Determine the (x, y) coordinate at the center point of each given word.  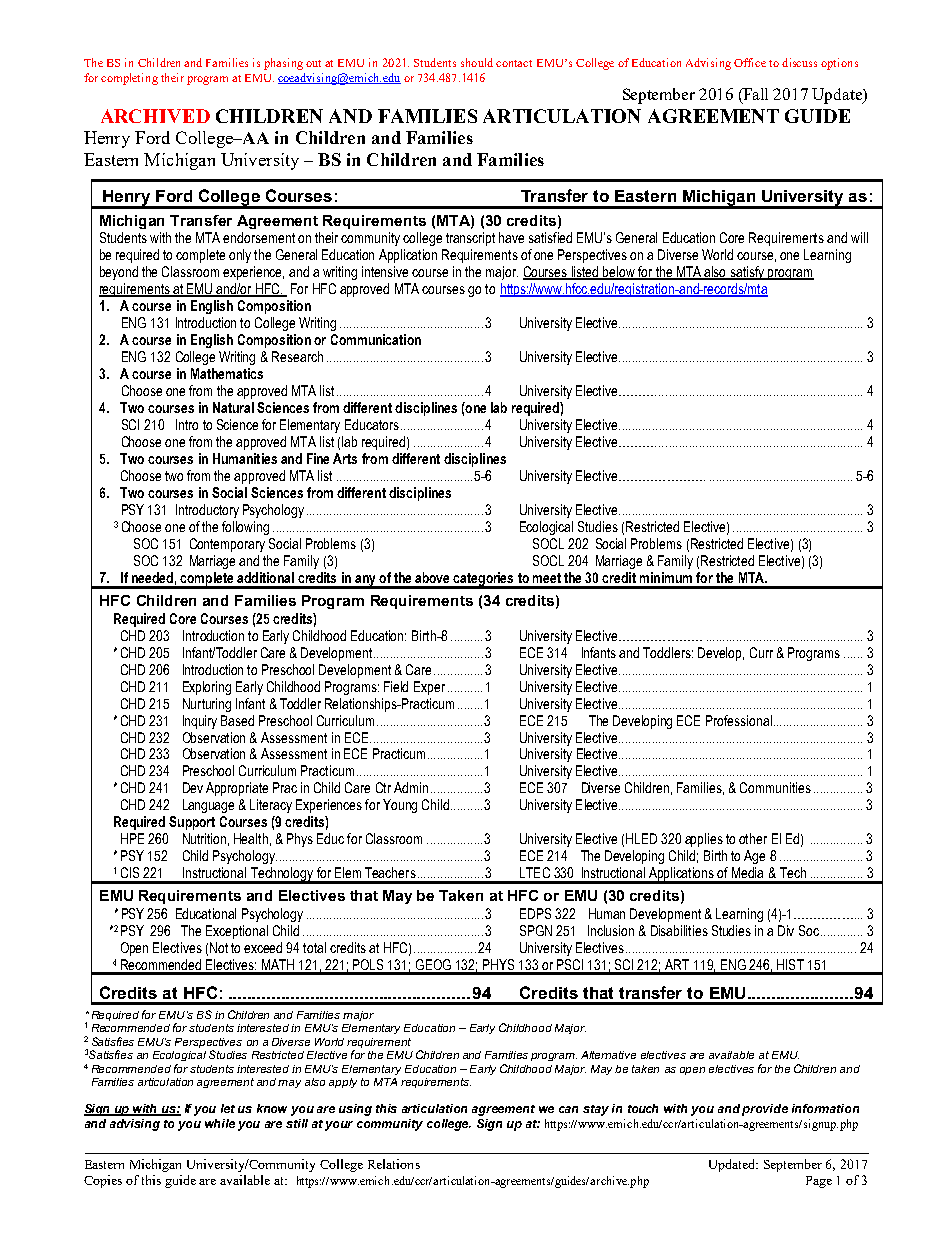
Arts (345, 458)
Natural (233, 407)
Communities (775, 787)
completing (129, 79)
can (568, 1109)
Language (208, 806)
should (477, 62)
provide (765, 1110)
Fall (754, 95)
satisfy (748, 273)
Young (400, 806)
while (220, 1123)
